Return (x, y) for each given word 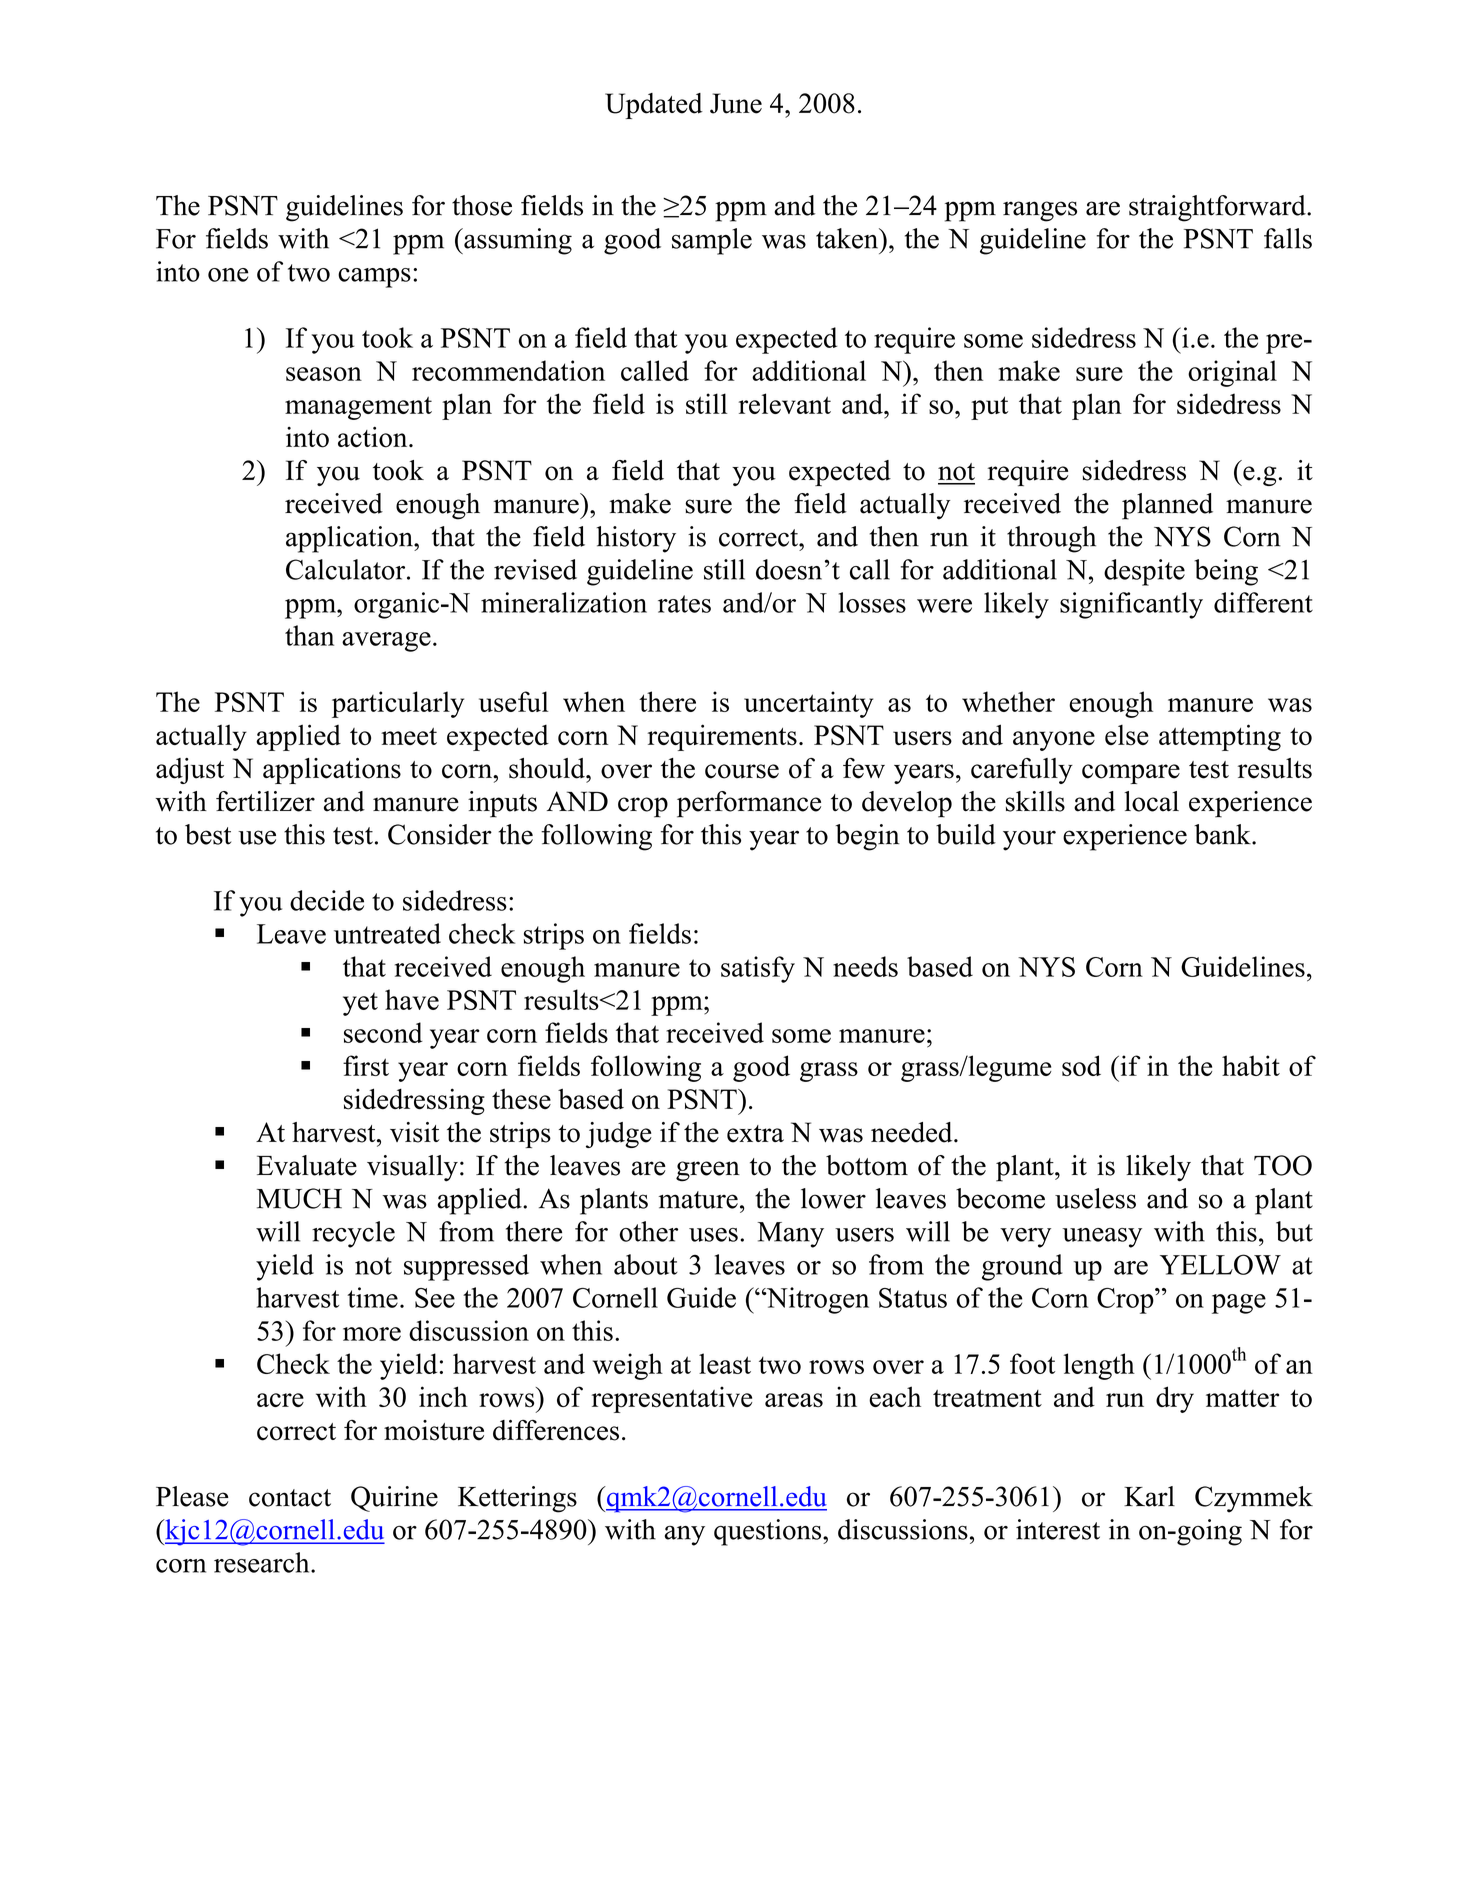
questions (769, 1532)
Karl (1149, 1496)
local (1151, 801)
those (482, 205)
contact (290, 1498)
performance (749, 804)
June (736, 103)
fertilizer (265, 801)
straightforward (1218, 208)
